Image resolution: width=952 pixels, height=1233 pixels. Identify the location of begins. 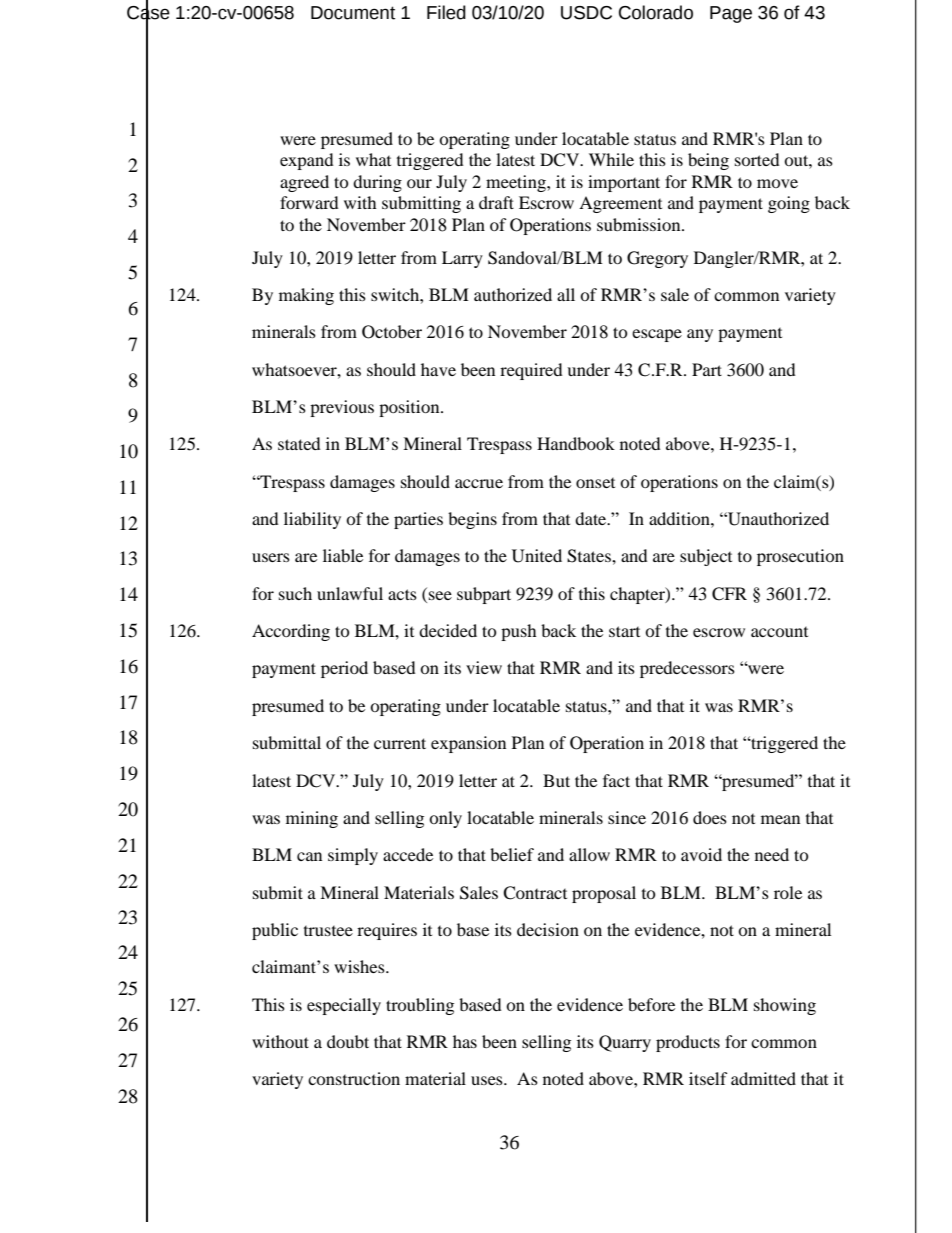
(472, 520).
